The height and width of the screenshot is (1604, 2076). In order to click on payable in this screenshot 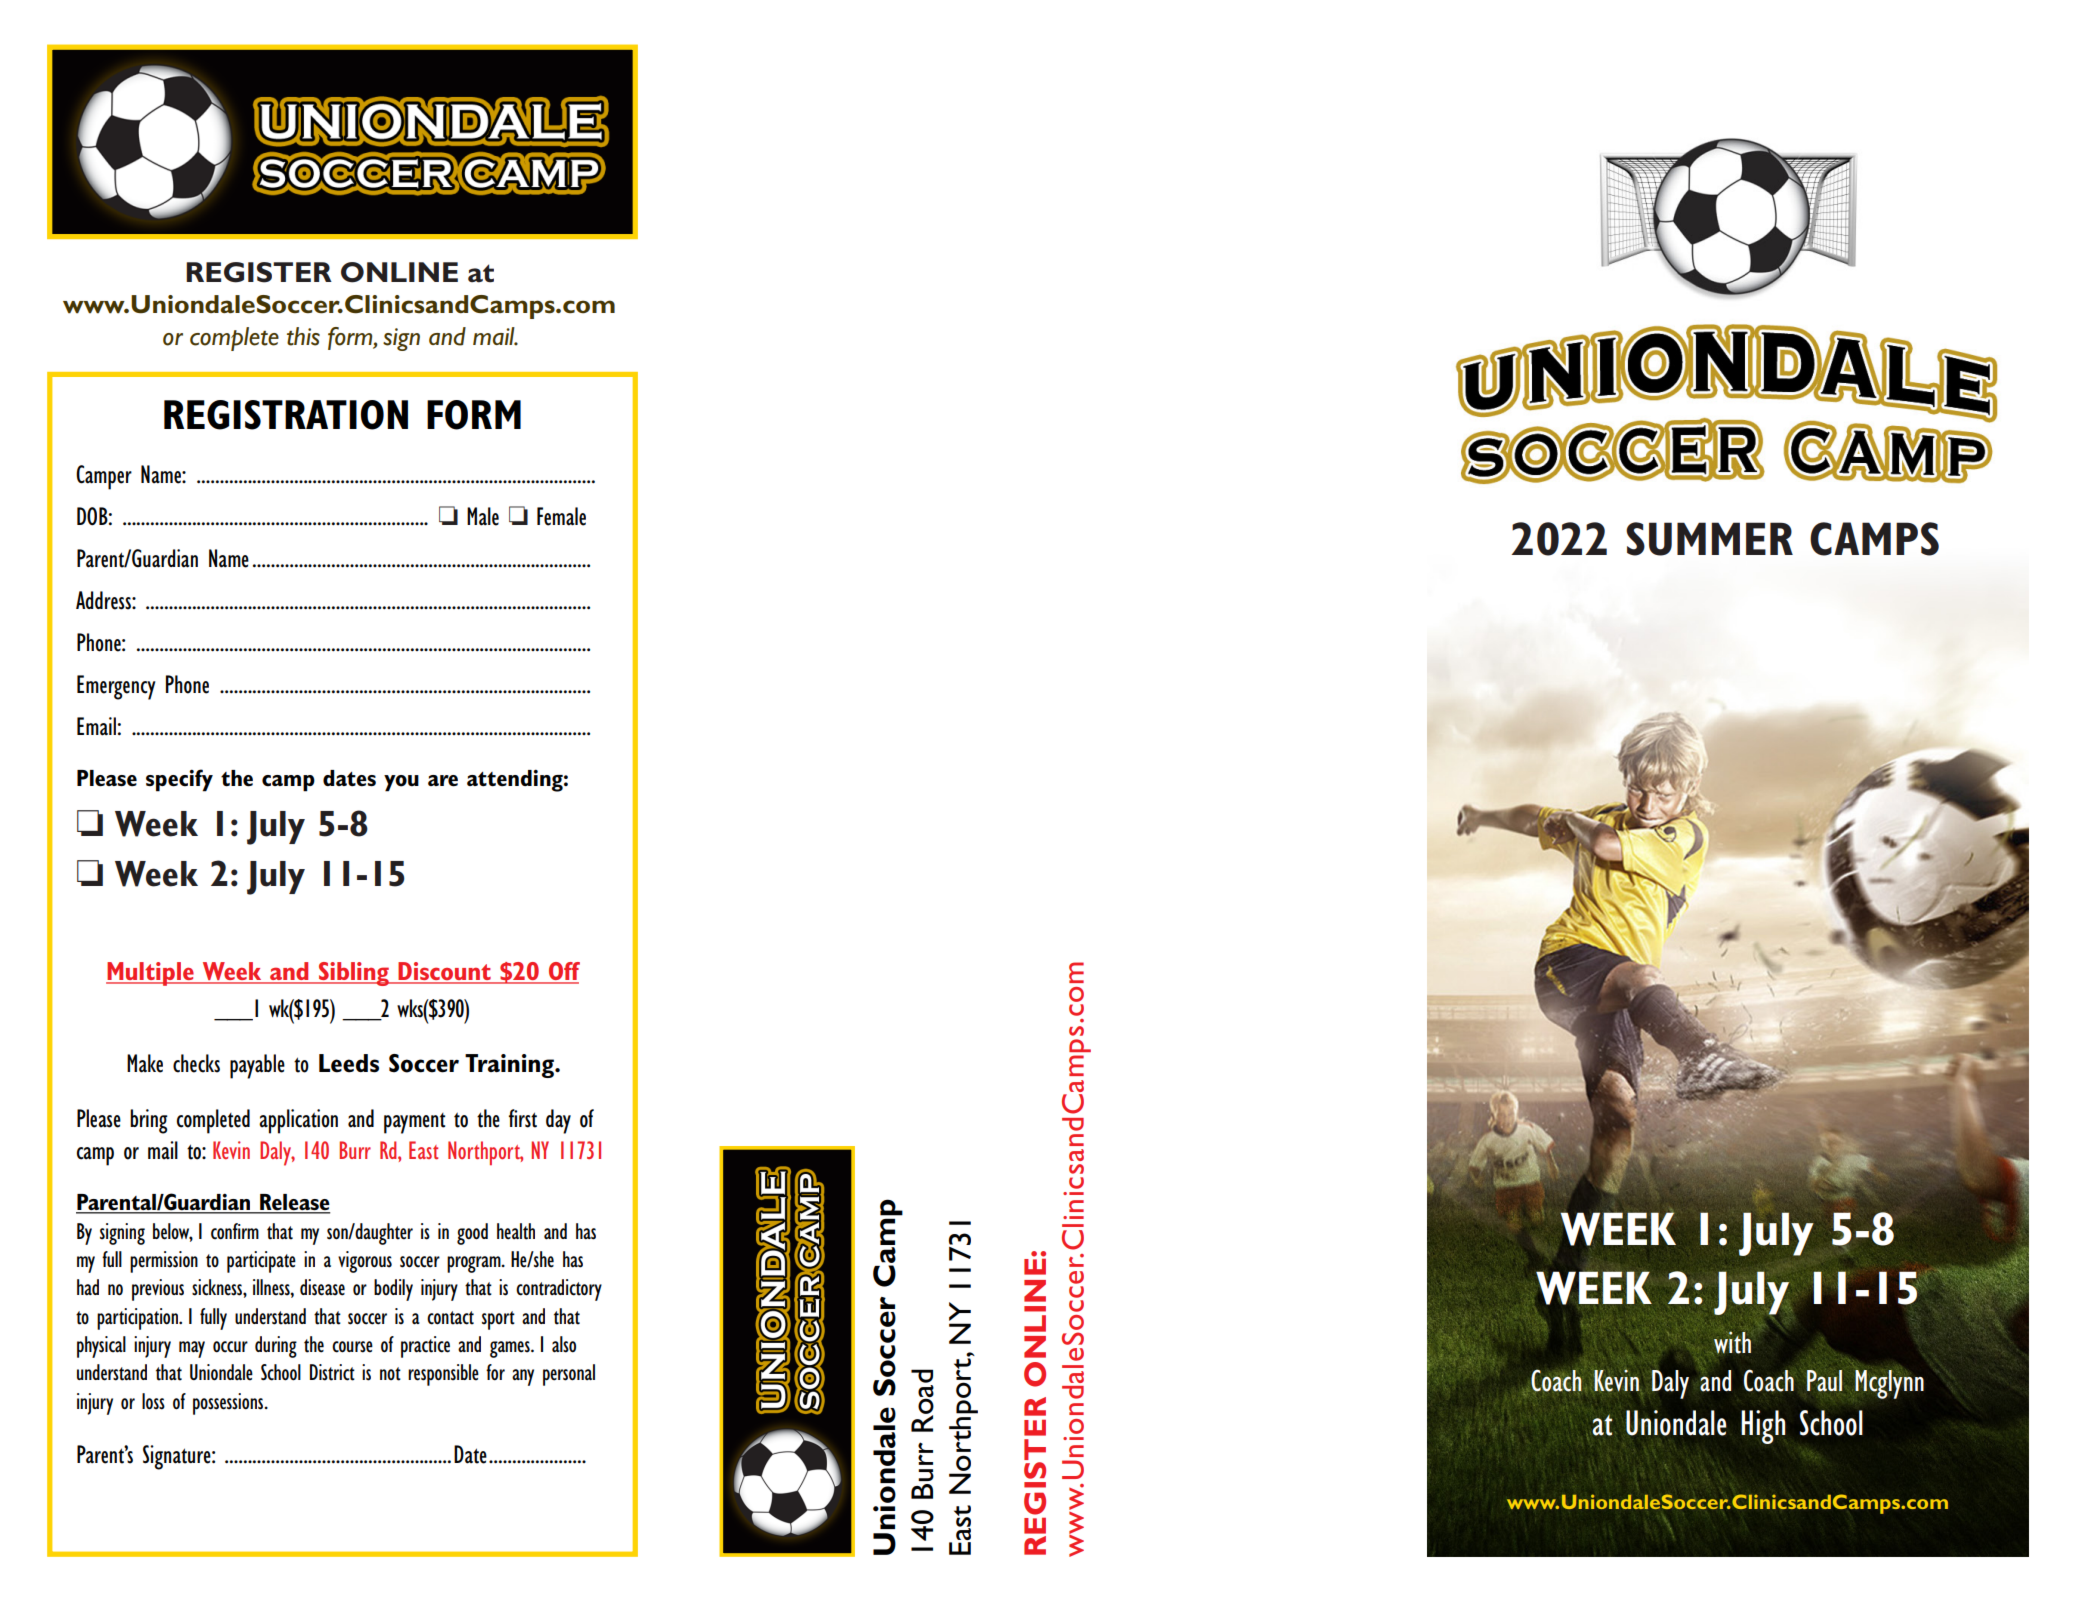, I will do `click(257, 1066)`.
